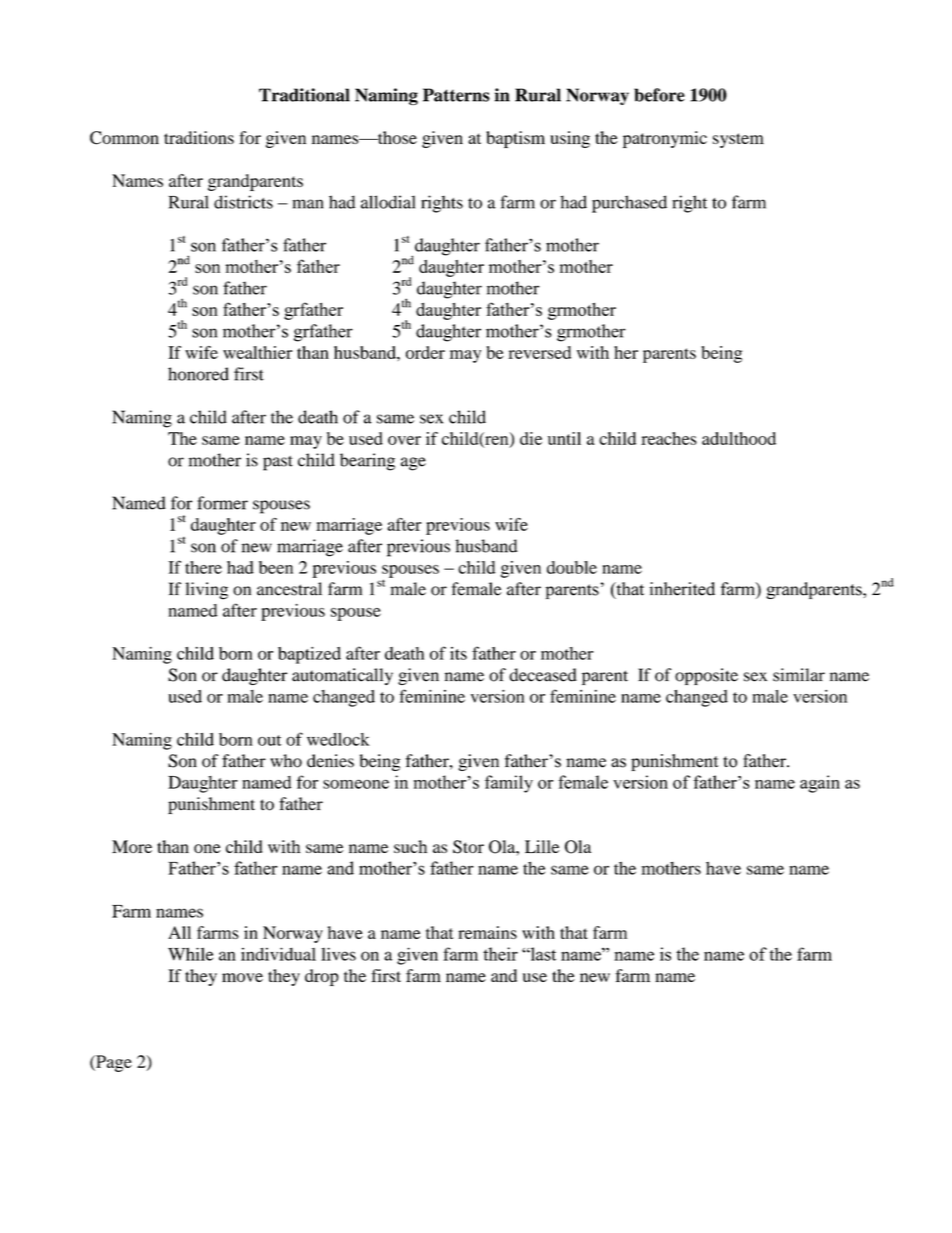 The width and height of the image is (952, 1233). I want to click on adulthood, so click(739, 438).
